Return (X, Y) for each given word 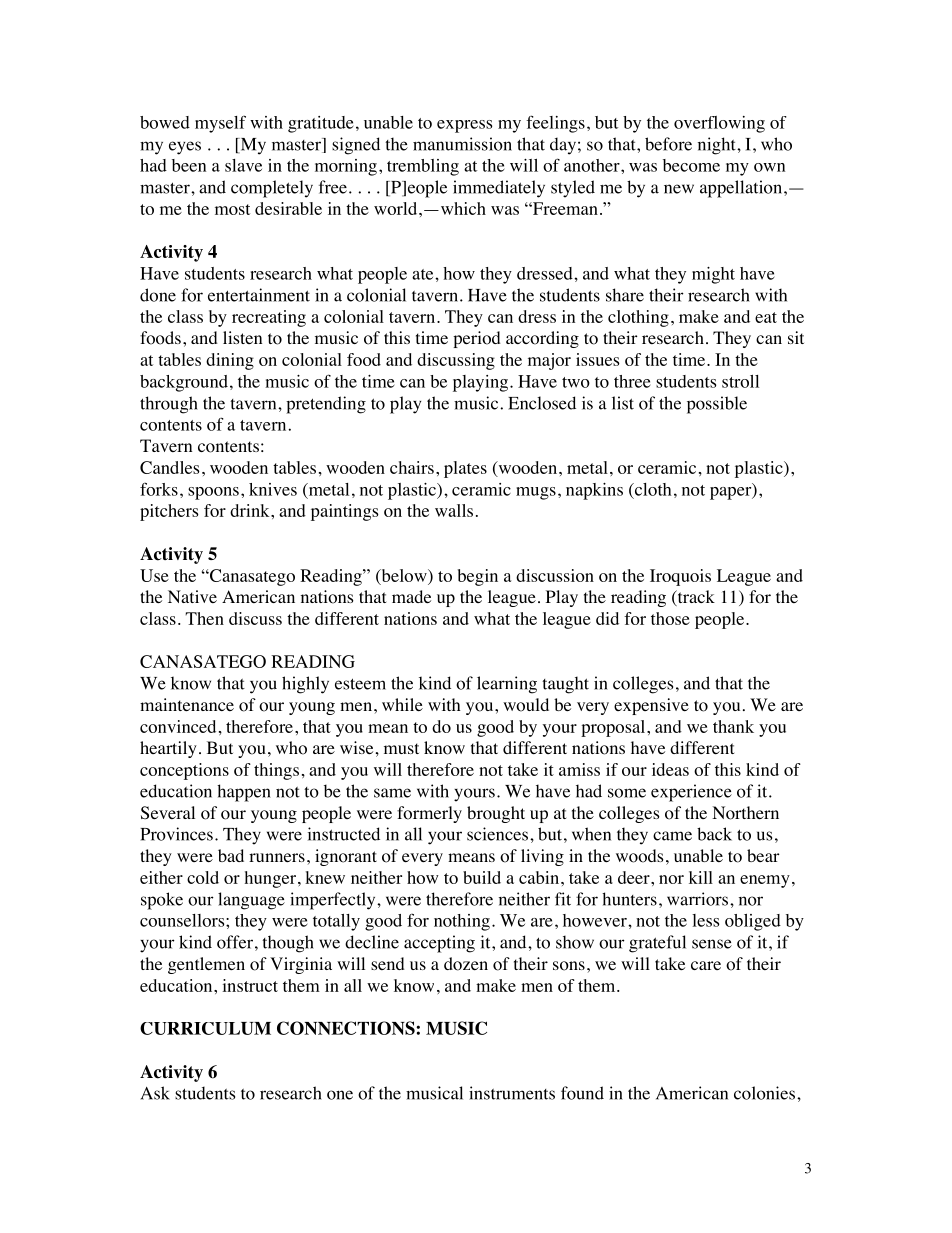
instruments (512, 1093)
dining (230, 361)
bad (231, 855)
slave (243, 165)
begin (478, 577)
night (718, 146)
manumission (462, 144)
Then (204, 618)
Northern (745, 813)
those (670, 618)
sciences (497, 834)
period (477, 339)
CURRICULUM (205, 1028)
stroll (740, 381)
